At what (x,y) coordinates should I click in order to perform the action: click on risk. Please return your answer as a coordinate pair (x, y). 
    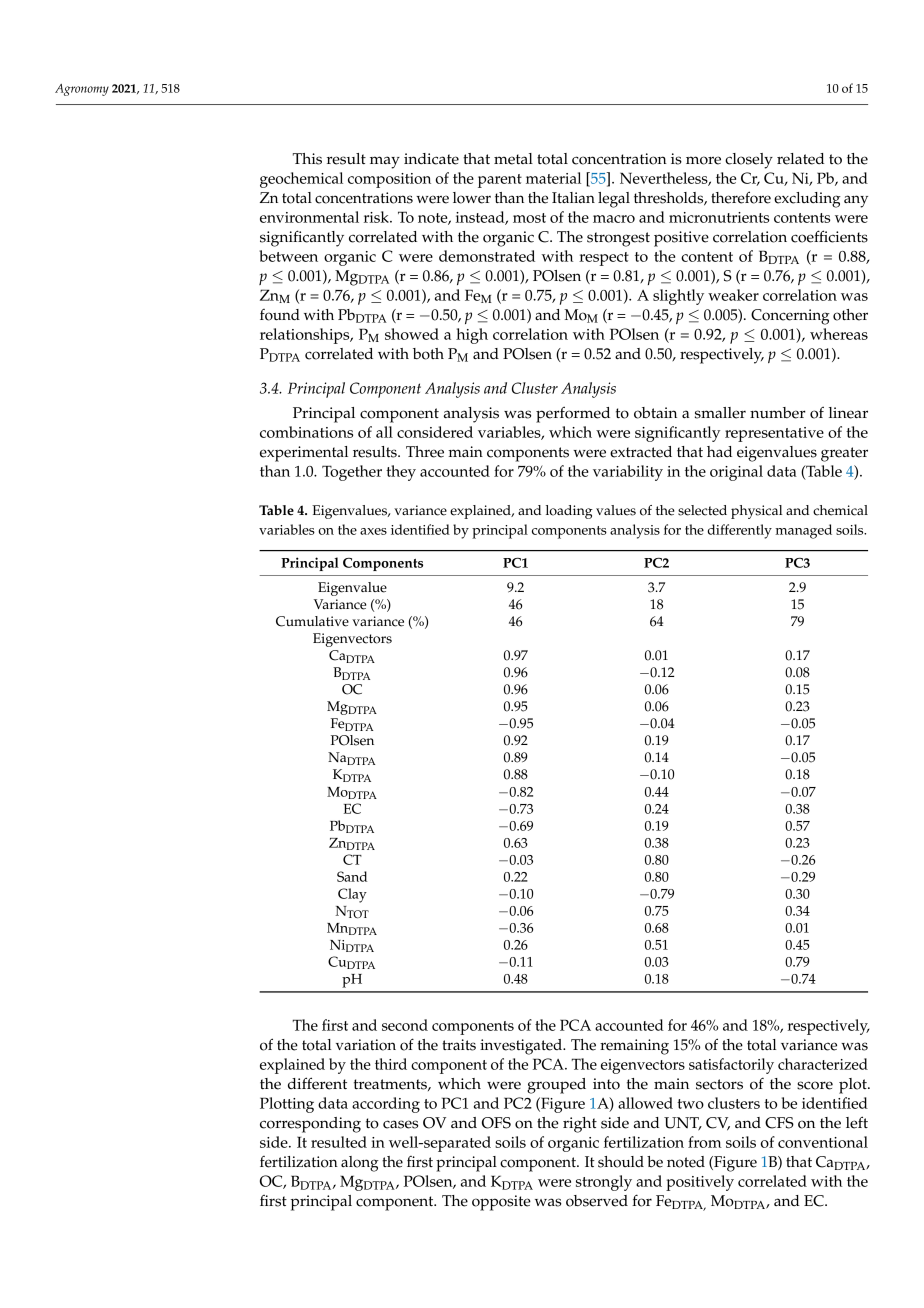
    Looking at the image, I should click on (377, 217).
